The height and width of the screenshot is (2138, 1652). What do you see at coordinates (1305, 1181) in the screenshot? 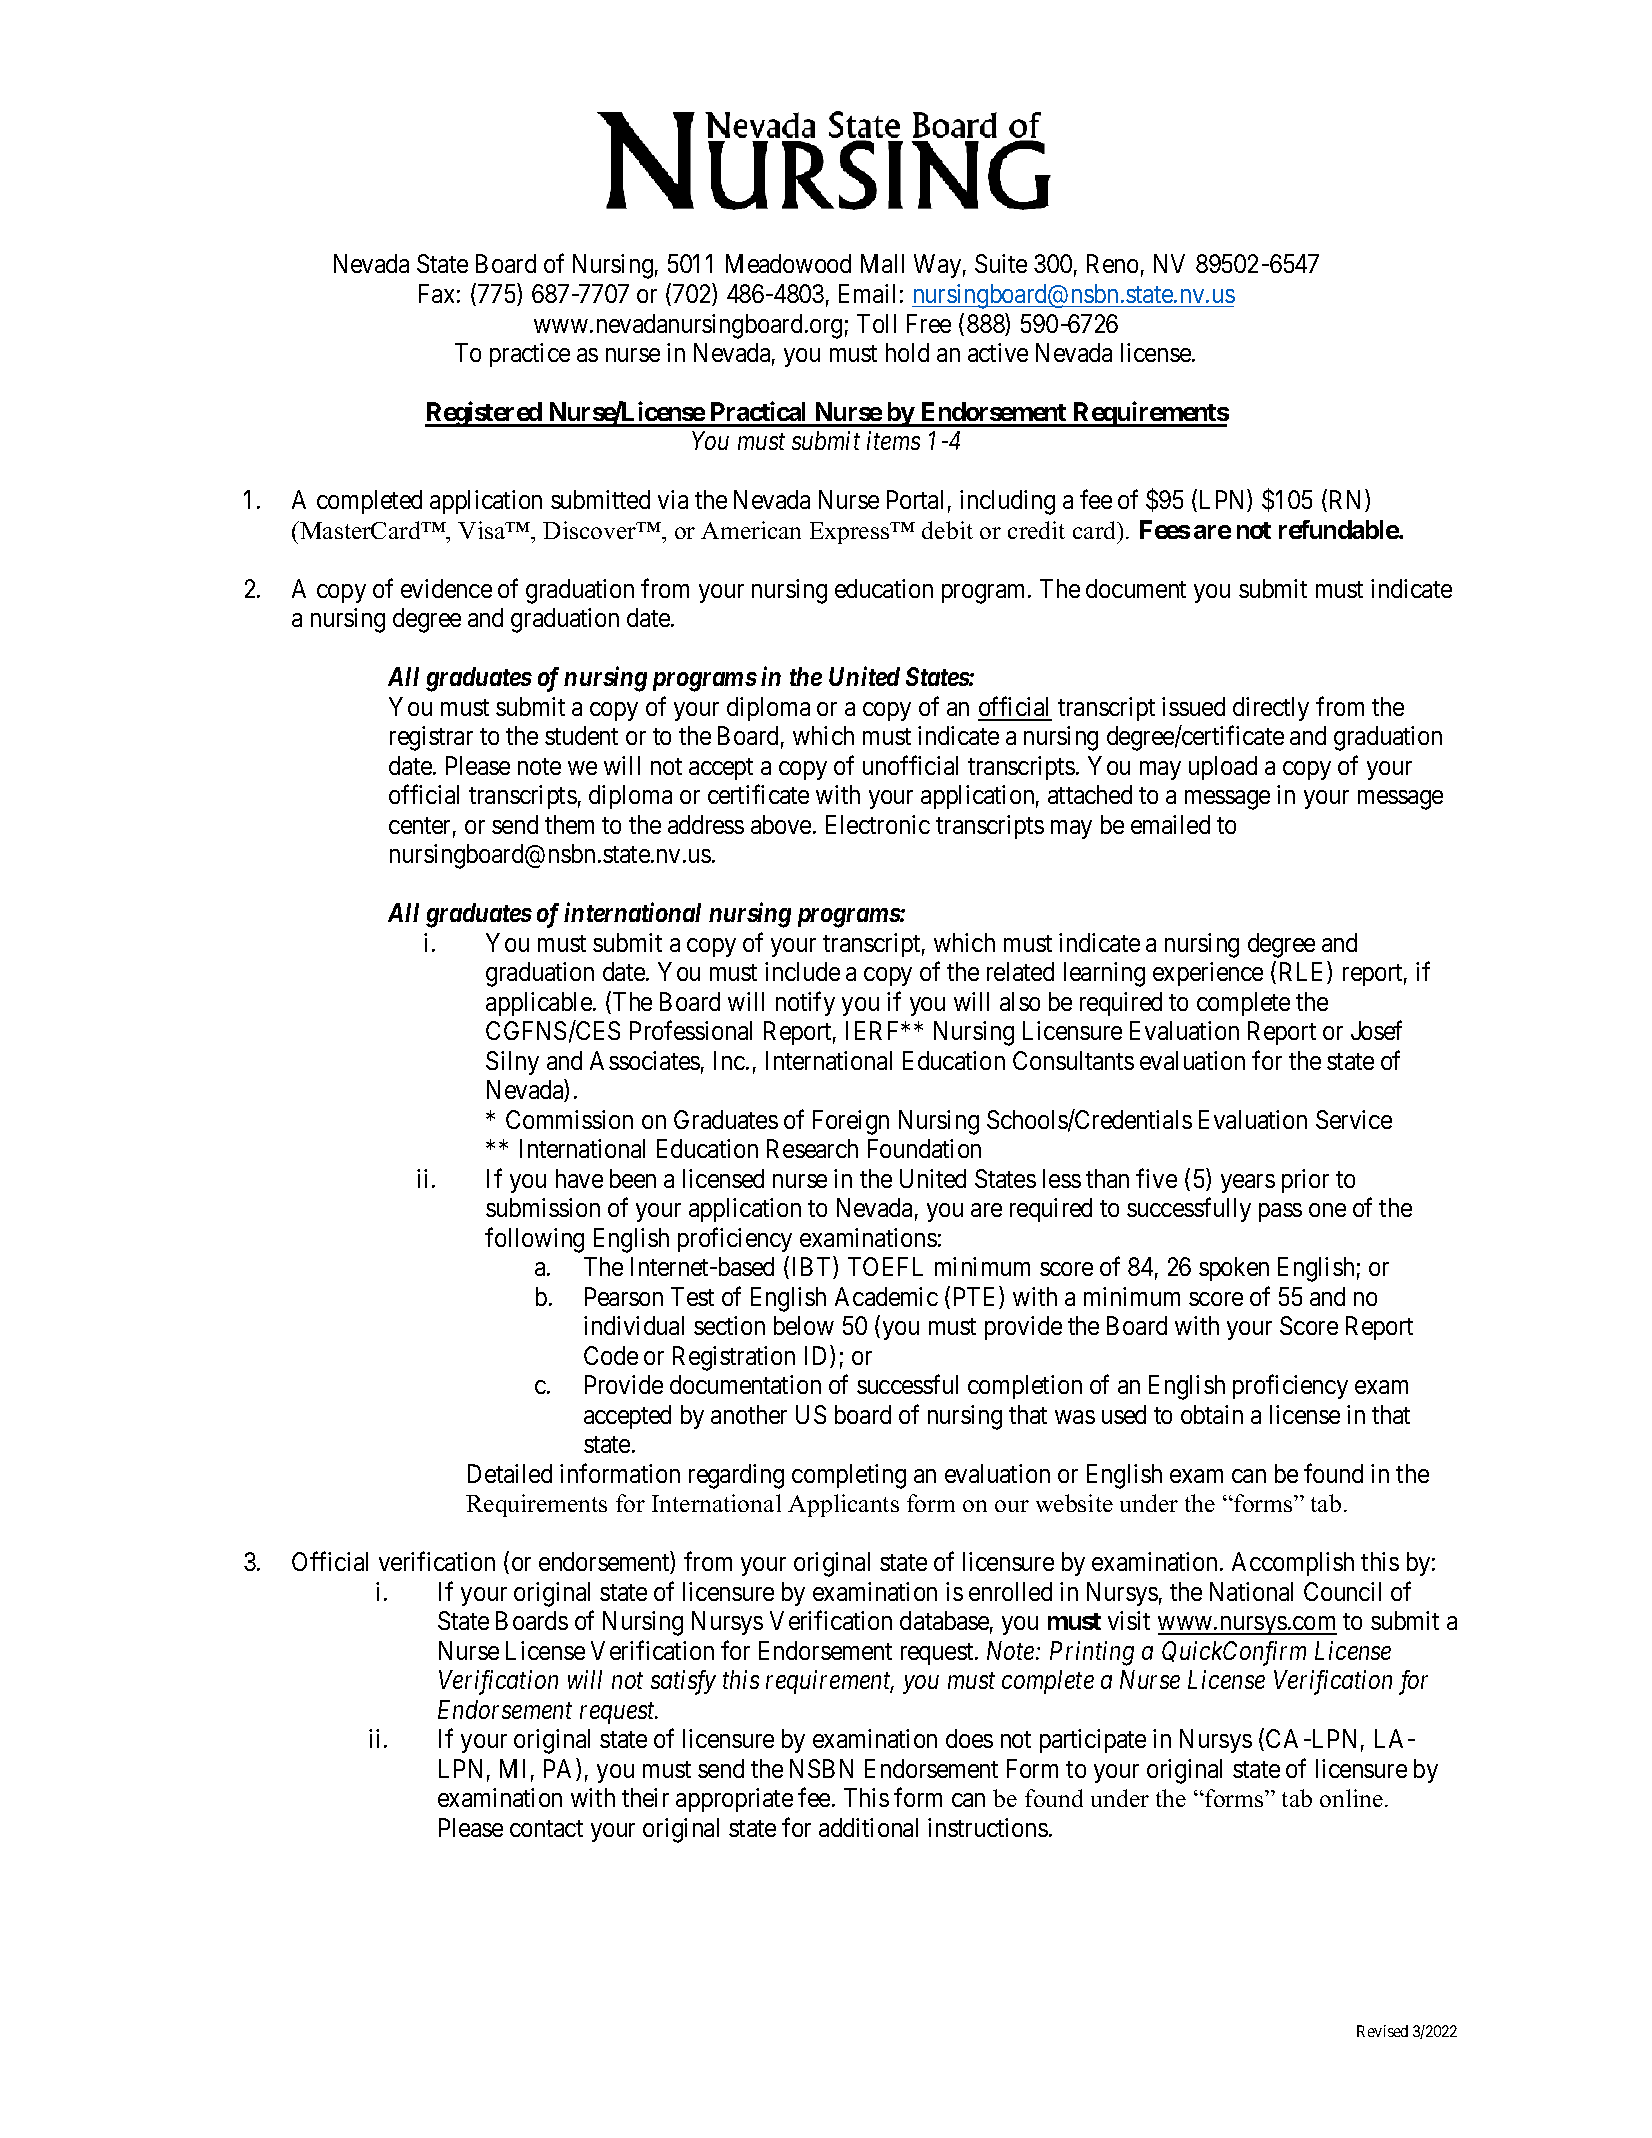
I see `prior` at bounding box center [1305, 1181].
